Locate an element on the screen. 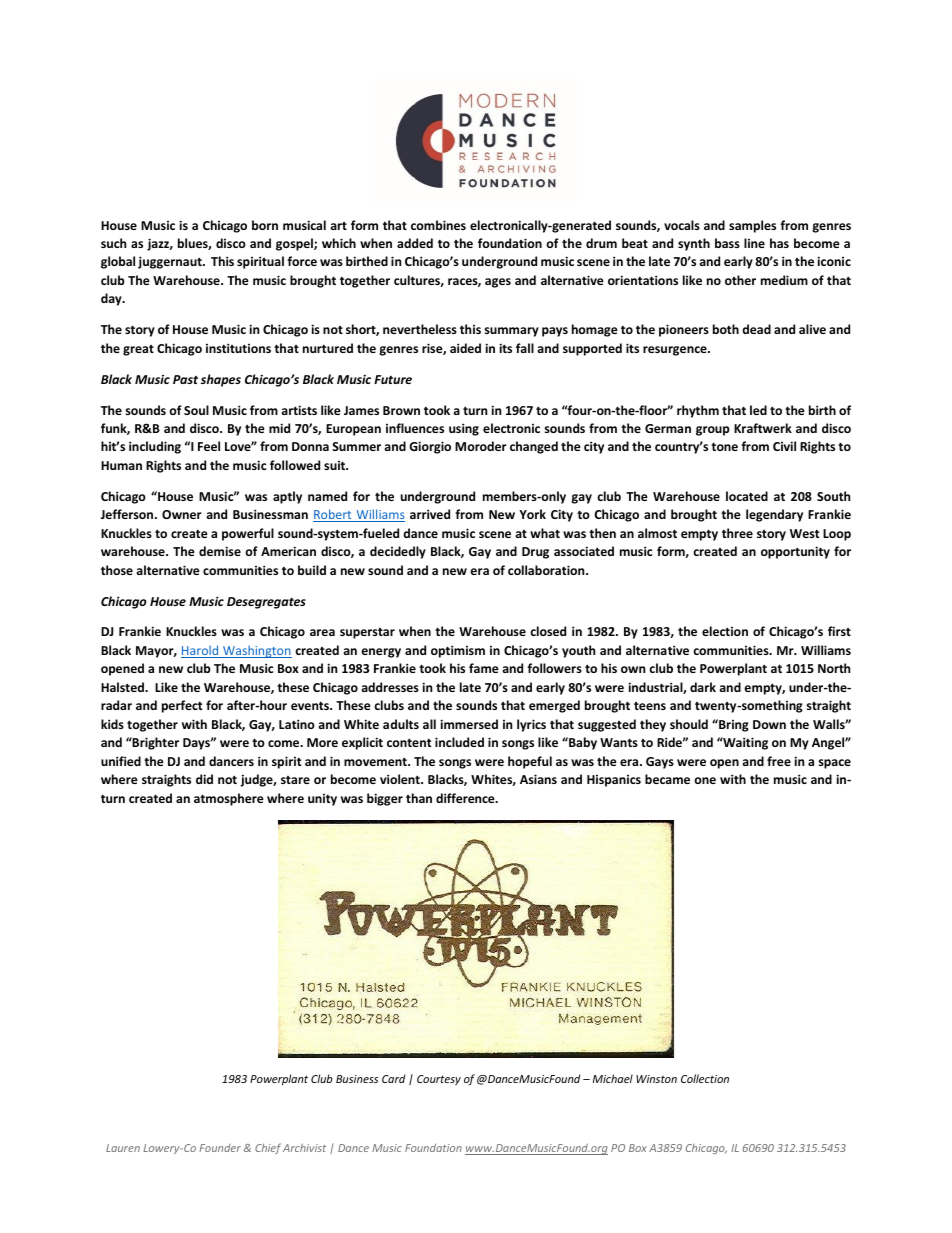  atmosphere is located at coordinates (229, 799).
